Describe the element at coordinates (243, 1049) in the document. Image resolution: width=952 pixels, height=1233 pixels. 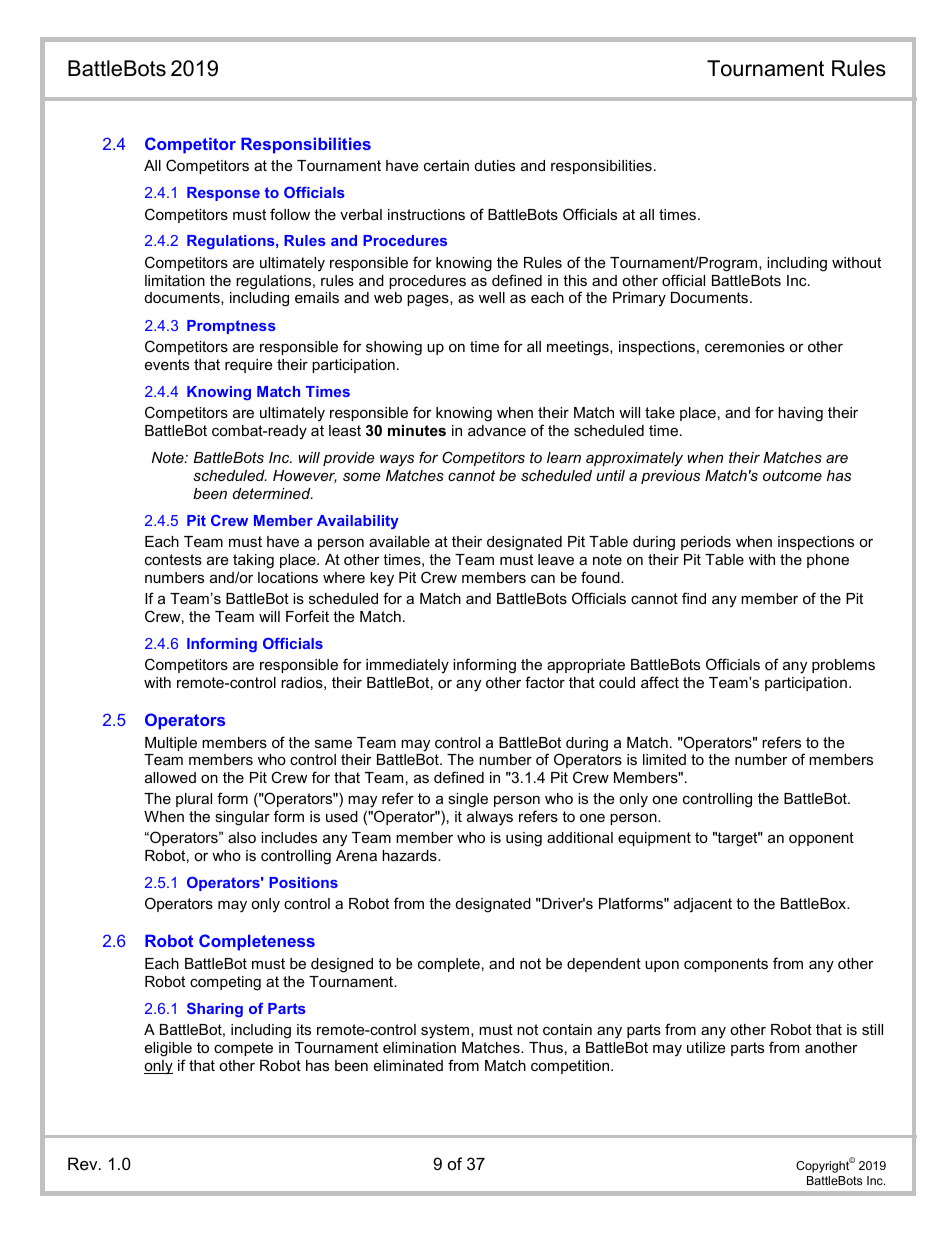
I see `compete` at that location.
